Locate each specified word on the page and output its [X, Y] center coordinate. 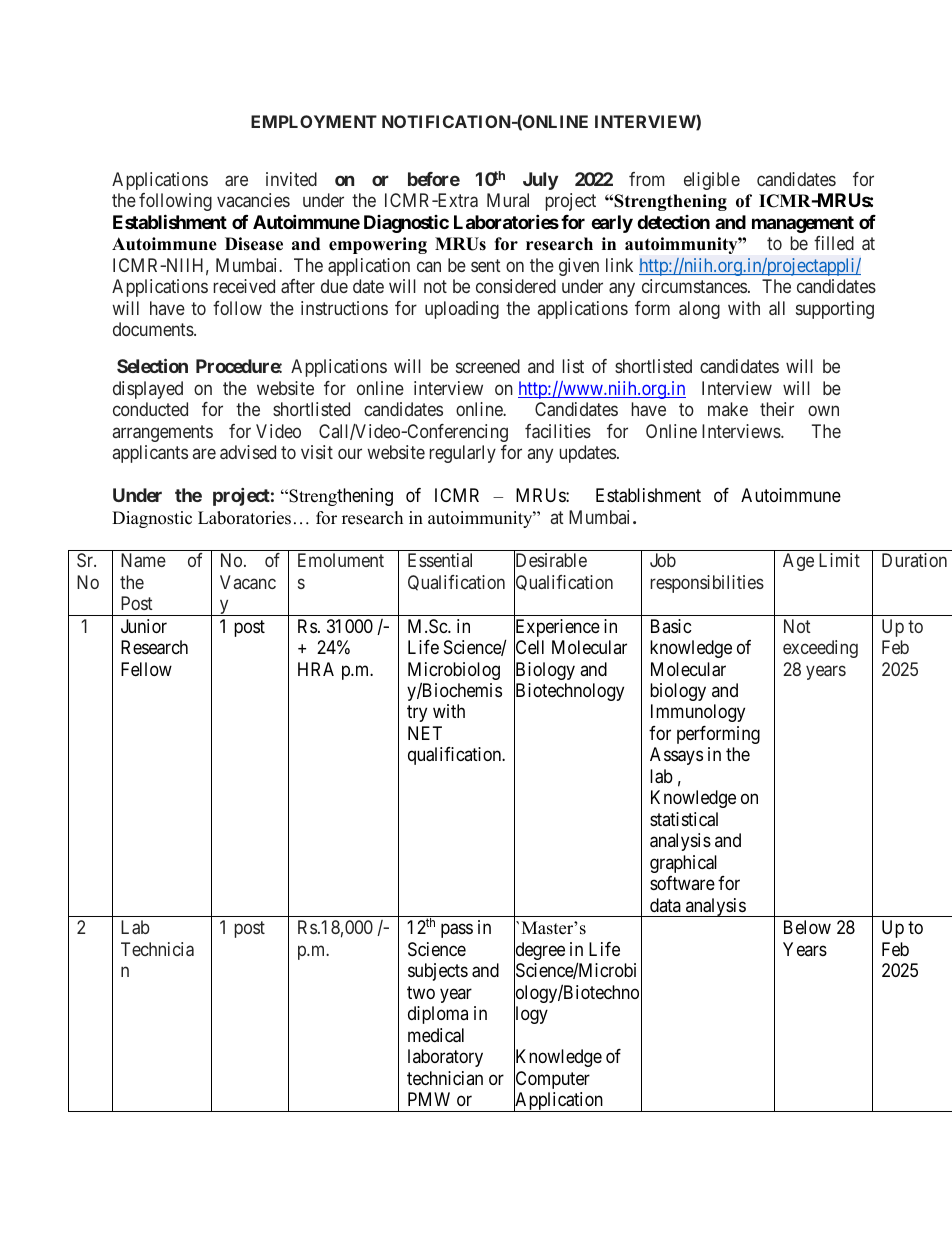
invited [291, 179]
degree [539, 952]
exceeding [820, 649]
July [540, 181]
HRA [316, 669]
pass [457, 931]
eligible [712, 181]
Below [807, 927]
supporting [835, 310]
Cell [529, 648]
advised [248, 452]
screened [488, 366]
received [244, 286]
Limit [839, 560]
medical [436, 1035]
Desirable [550, 561]
